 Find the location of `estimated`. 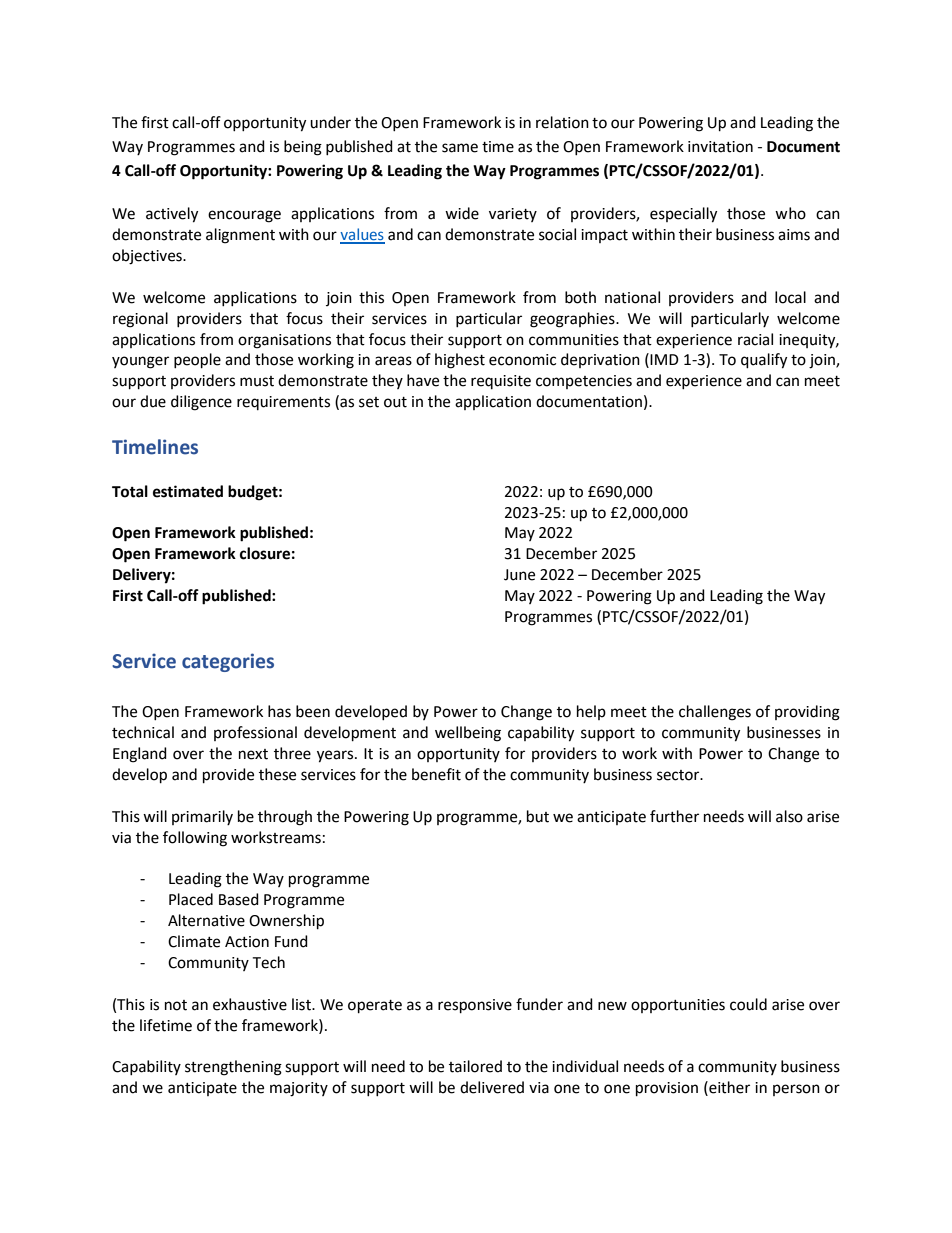

estimated is located at coordinates (188, 491).
